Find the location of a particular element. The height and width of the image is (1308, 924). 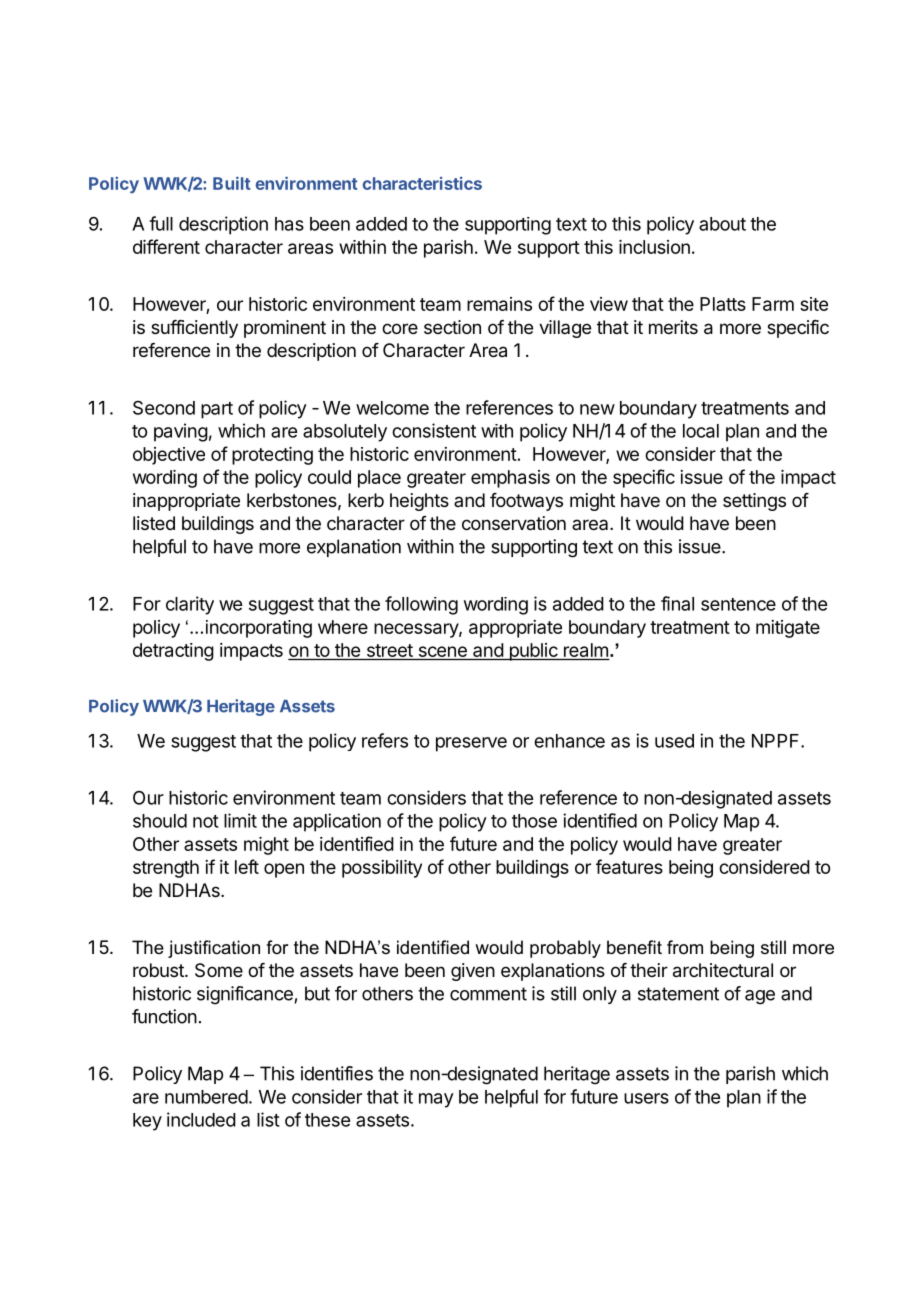

settings is located at coordinates (754, 502).
